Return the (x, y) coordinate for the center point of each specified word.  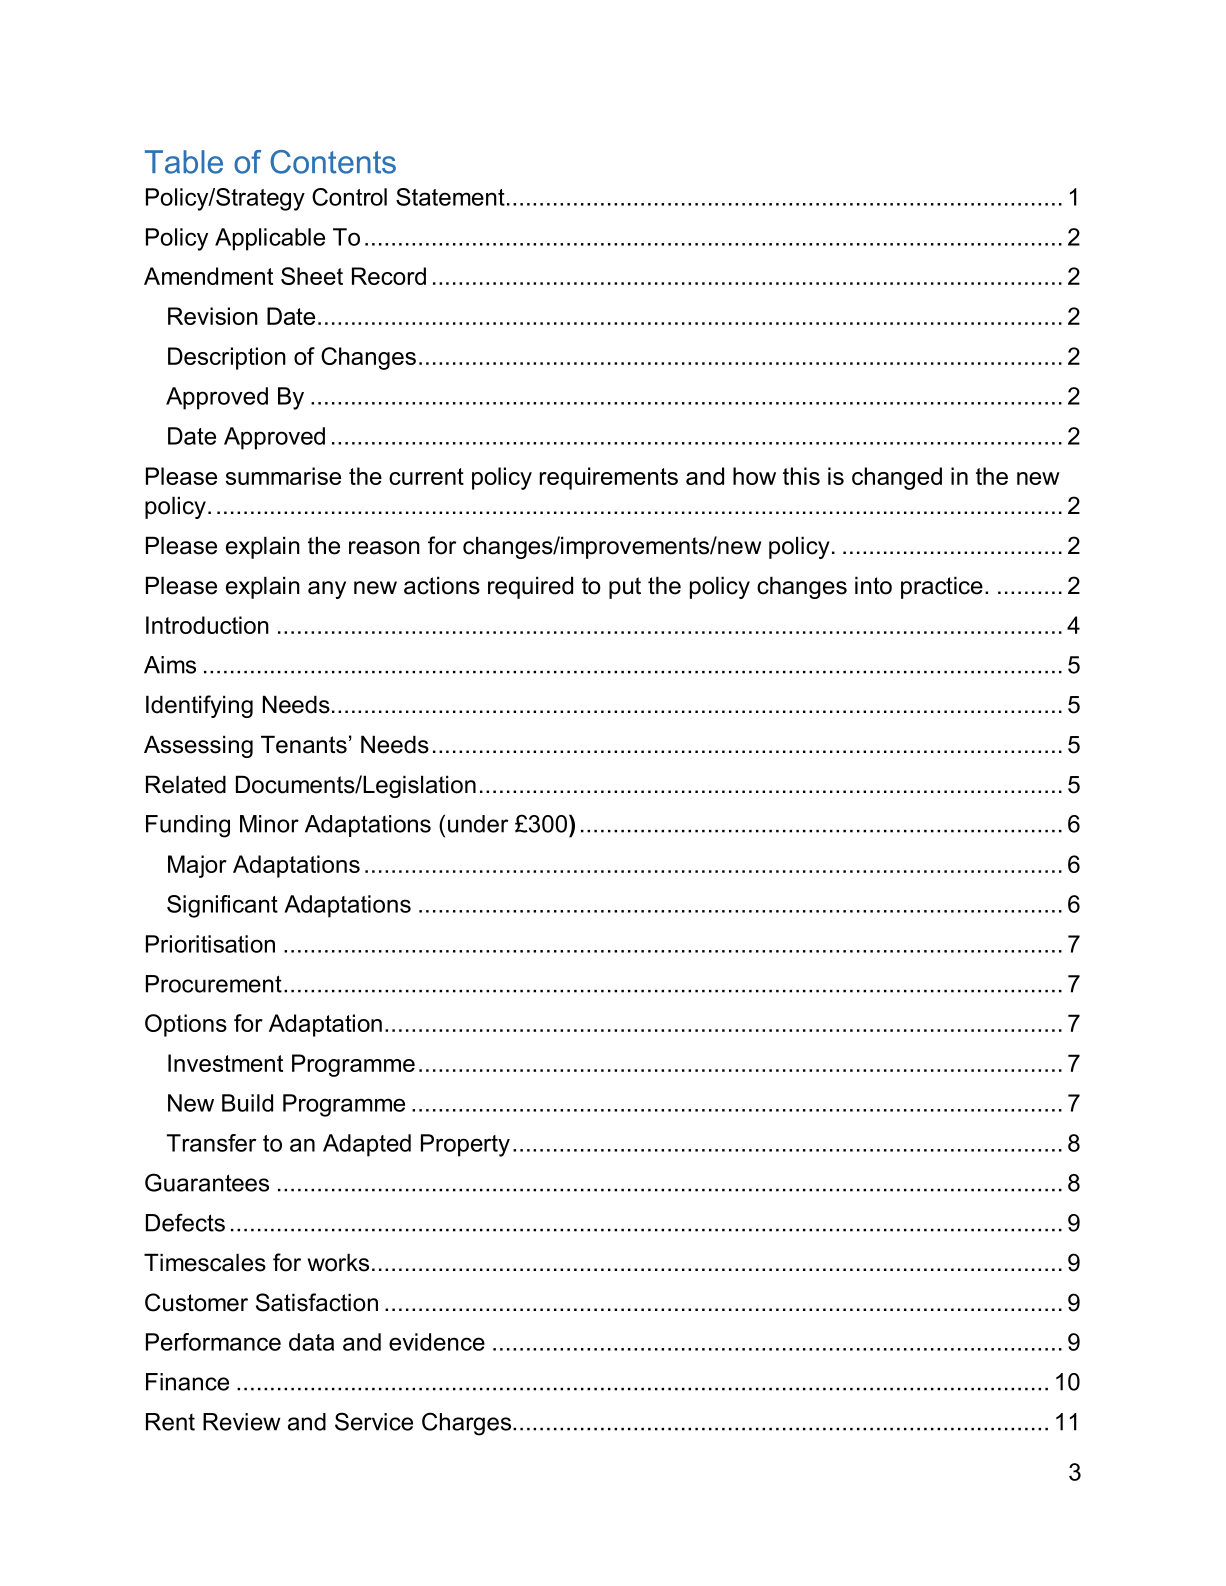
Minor (269, 824)
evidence (437, 1342)
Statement (450, 197)
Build (247, 1103)
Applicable (270, 239)
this (801, 476)
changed (897, 478)
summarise (283, 476)
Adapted (367, 1145)
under (478, 824)
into (873, 585)
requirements (609, 478)
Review (242, 1422)
